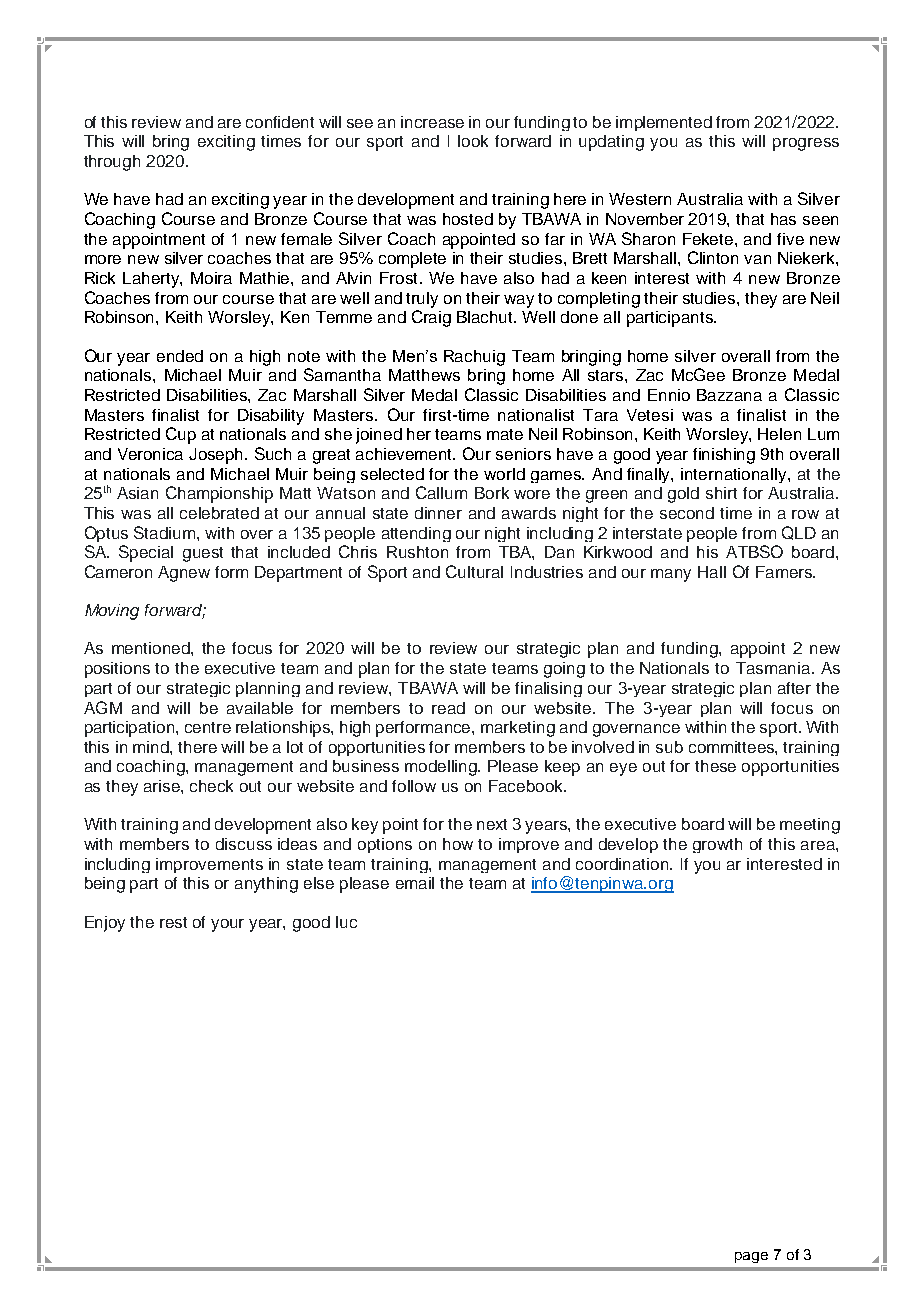 Image resolution: width=924 pixels, height=1308 pixels. Describe the element at coordinates (105, 924) in the screenshot. I see `Enjoy` at that location.
